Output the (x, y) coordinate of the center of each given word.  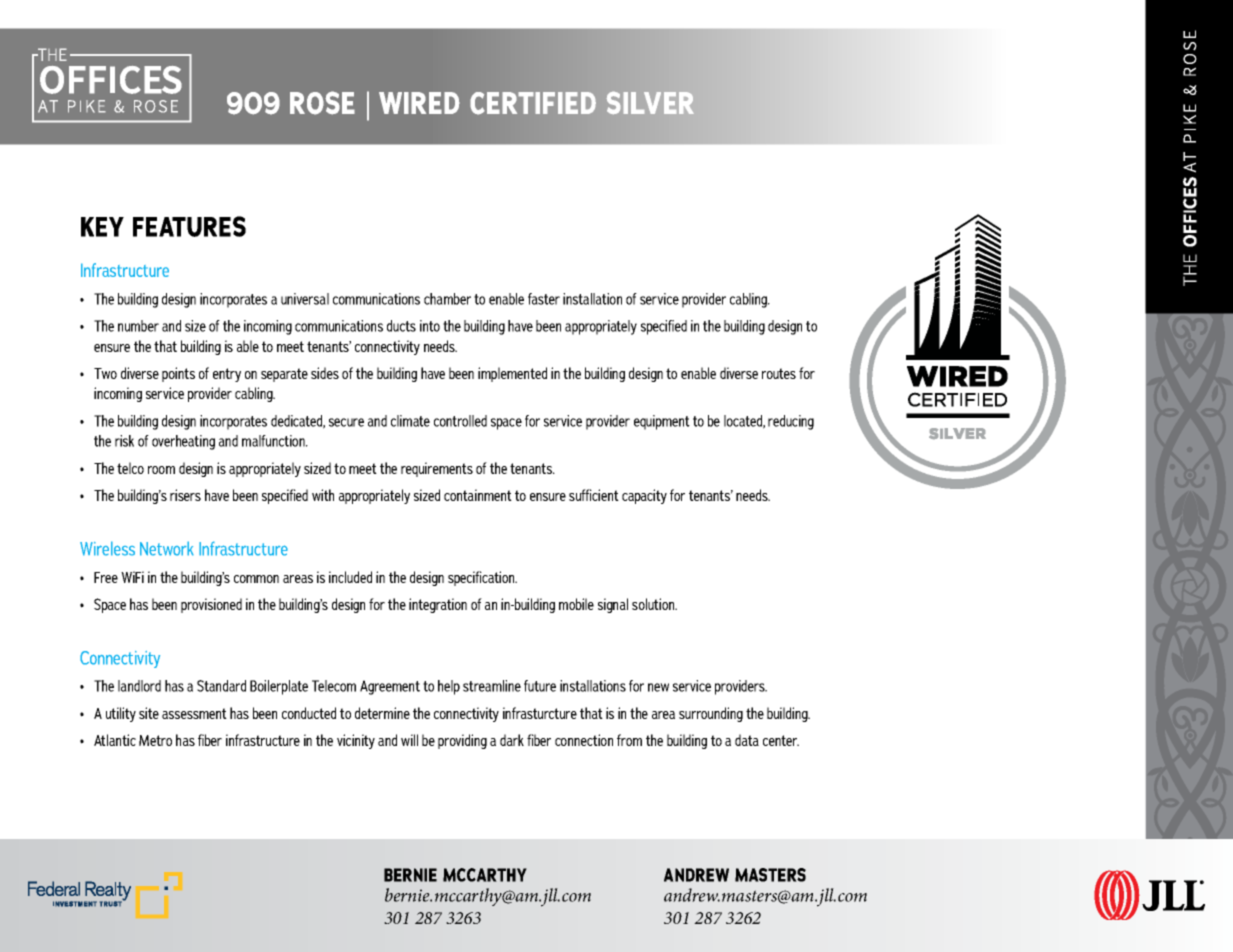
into (430, 326)
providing (462, 741)
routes (779, 373)
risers (185, 495)
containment (478, 495)
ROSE (322, 103)
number (138, 326)
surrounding (711, 714)
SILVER (650, 103)
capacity (644, 496)
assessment (194, 713)
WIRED (419, 103)
